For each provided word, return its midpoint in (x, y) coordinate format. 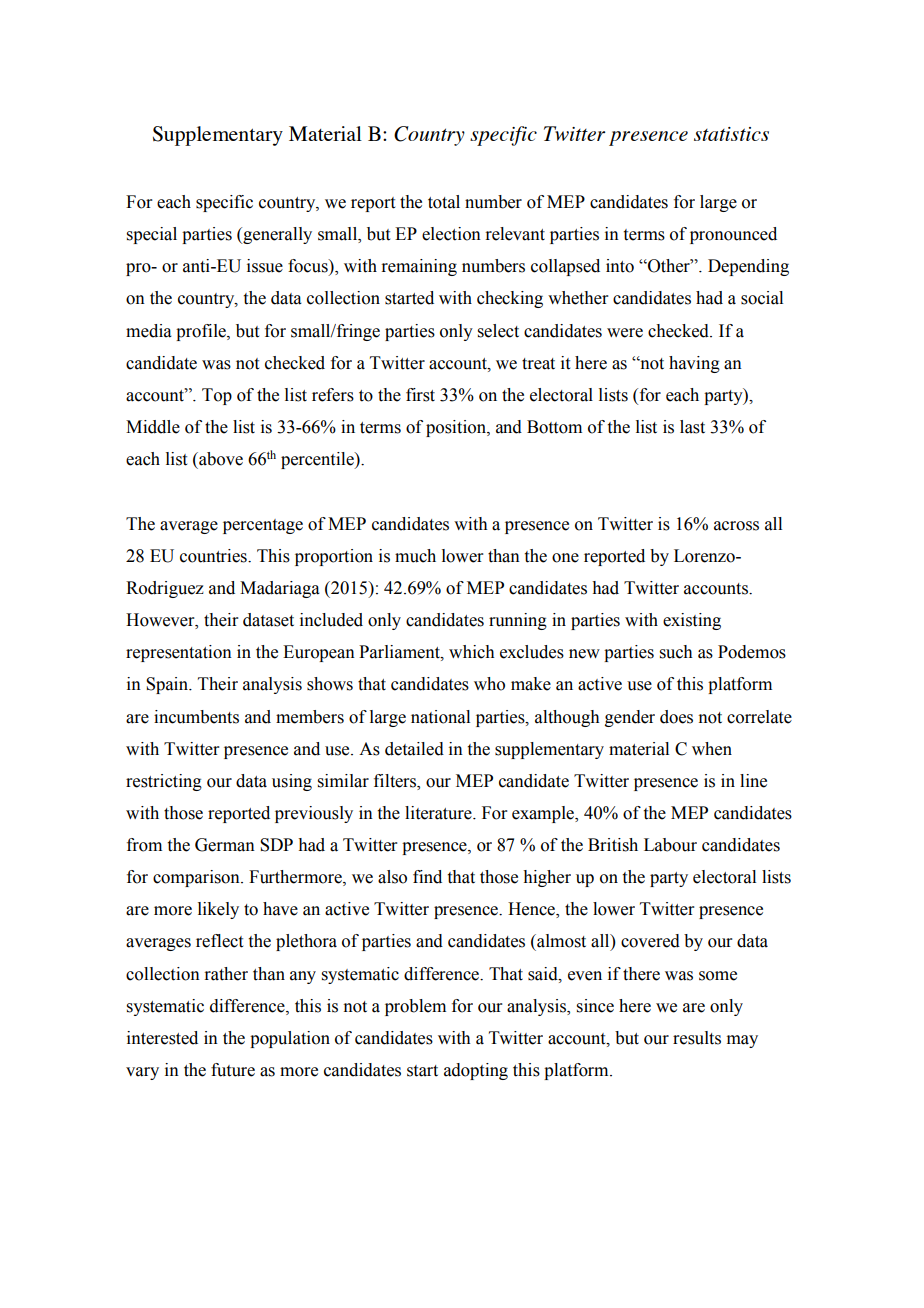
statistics (731, 134)
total (444, 202)
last (692, 427)
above (220, 459)
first (420, 395)
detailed (414, 749)
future (233, 1070)
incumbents (196, 717)
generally (276, 235)
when (712, 749)
